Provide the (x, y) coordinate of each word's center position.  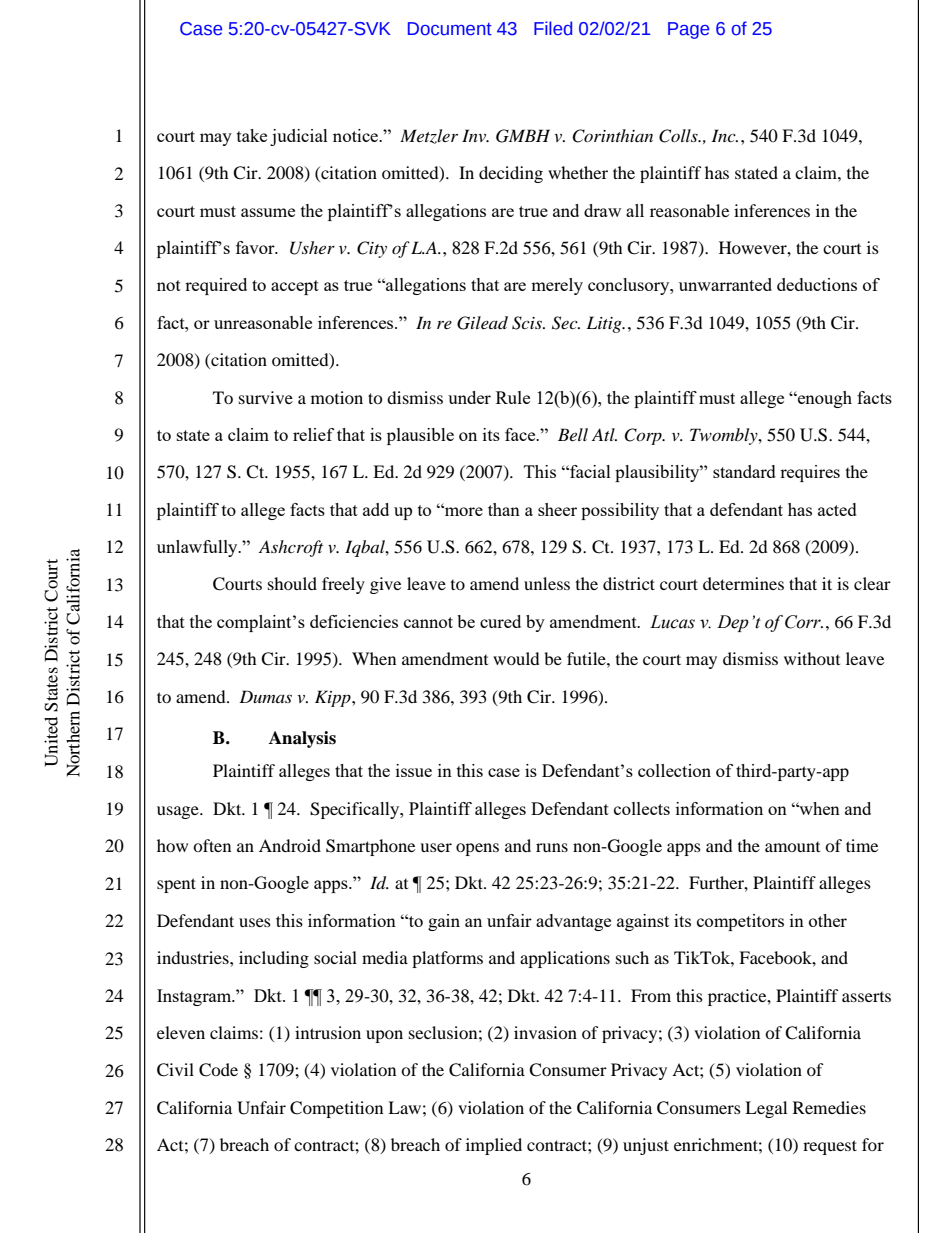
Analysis (302, 739)
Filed (553, 28)
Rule (513, 397)
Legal (766, 1109)
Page (688, 30)
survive (266, 397)
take (252, 135)
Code (218, 1070)
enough (824, 399)
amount (792, 847)
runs (552, 847)
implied (494, 1146)
